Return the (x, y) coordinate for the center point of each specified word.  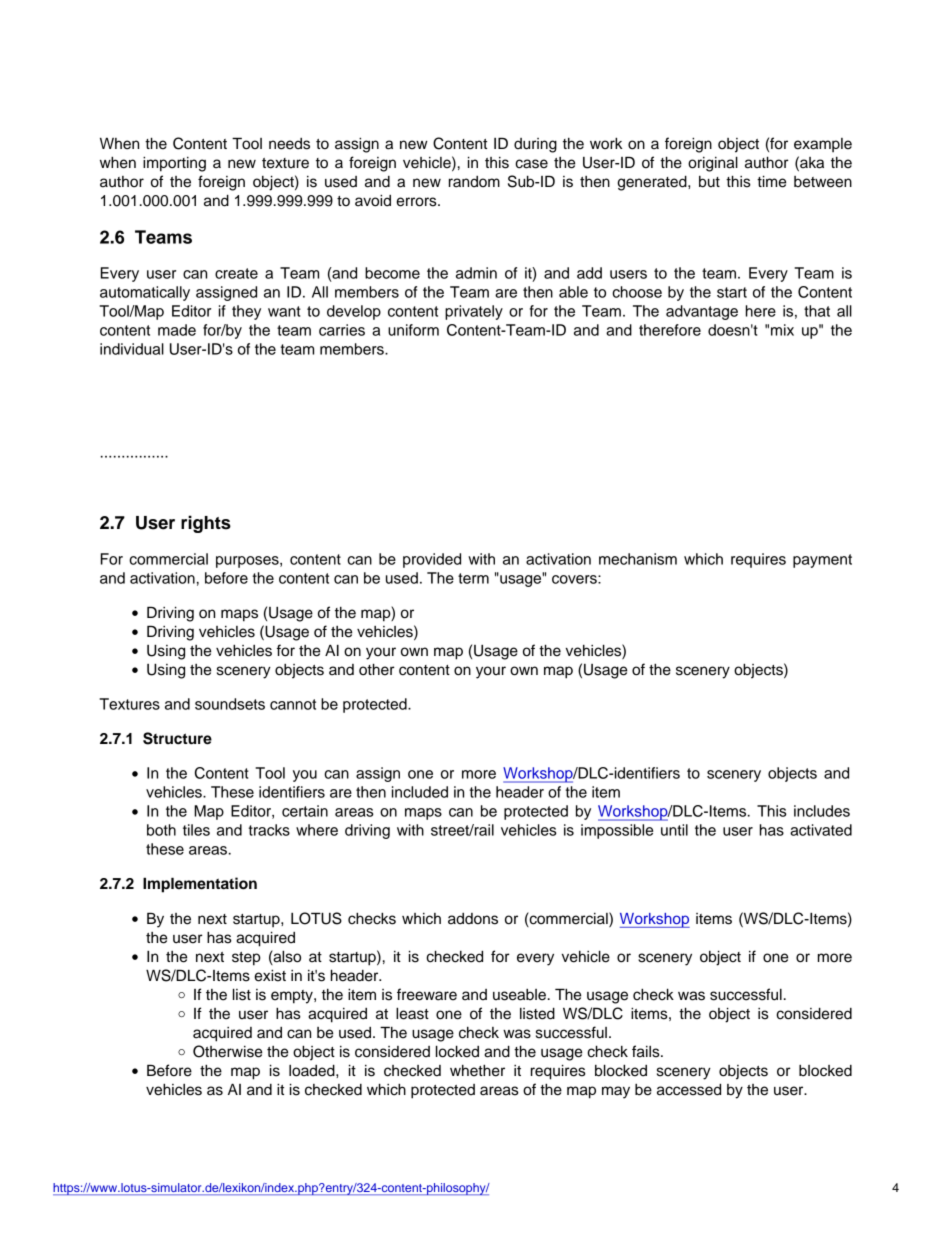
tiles (196, 830)
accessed (689, 1090)
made (177, 330)
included (420, 792)
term (473, 578)
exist (270, 976)
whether (477, 1071)
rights (206, 524)
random (474, 182)
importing (174, 164)
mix (782, 330)
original (713, 164)
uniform (413, 330)
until (674, 830)
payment (822, 561)
